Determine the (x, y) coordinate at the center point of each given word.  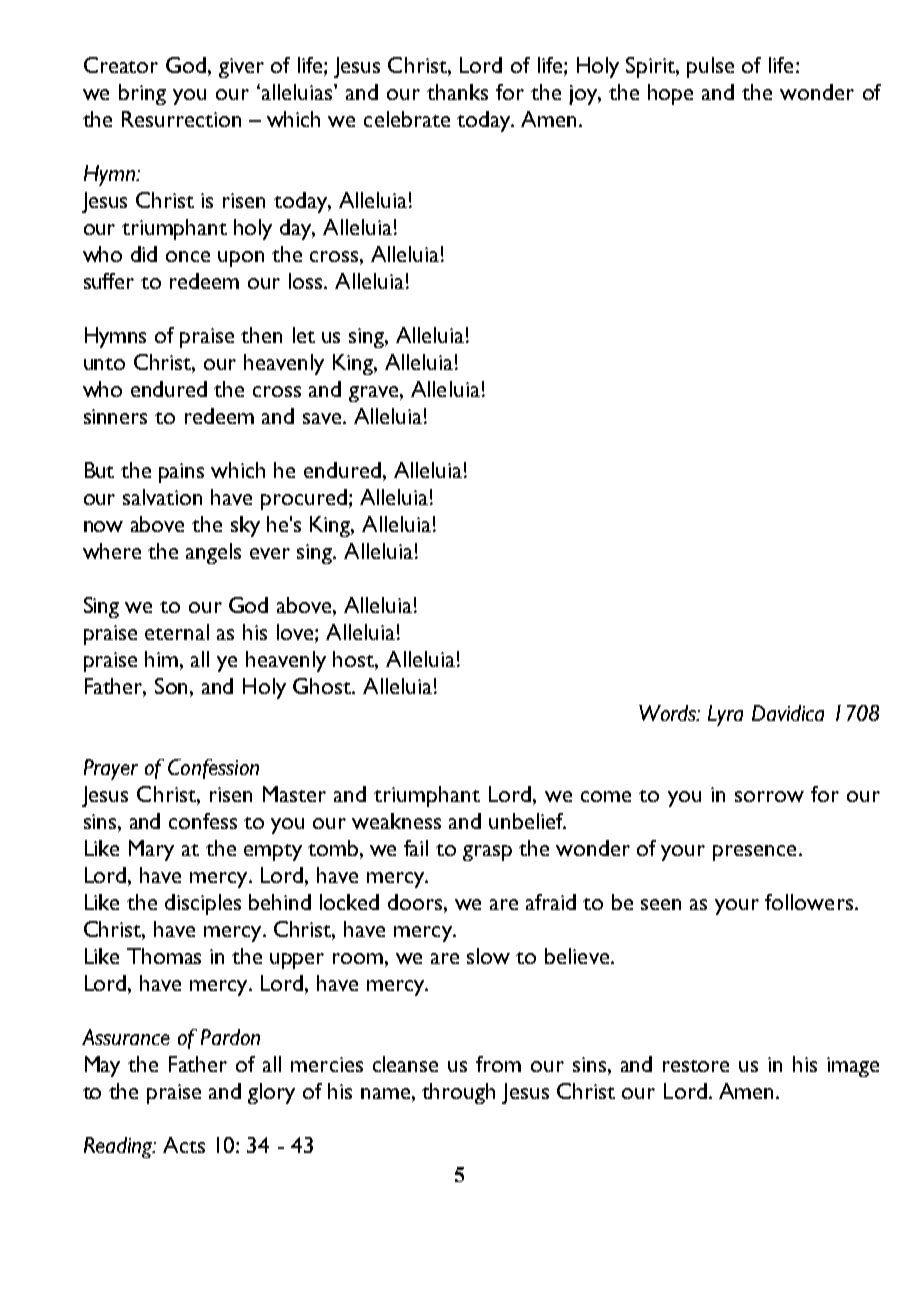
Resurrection (181, 119)
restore (696, 1066)
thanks (457, 92)
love (296, 632)
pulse (710, 67)
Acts (184, 1145)
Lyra (725, 715)
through (458, 1093)
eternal (177, 632)
